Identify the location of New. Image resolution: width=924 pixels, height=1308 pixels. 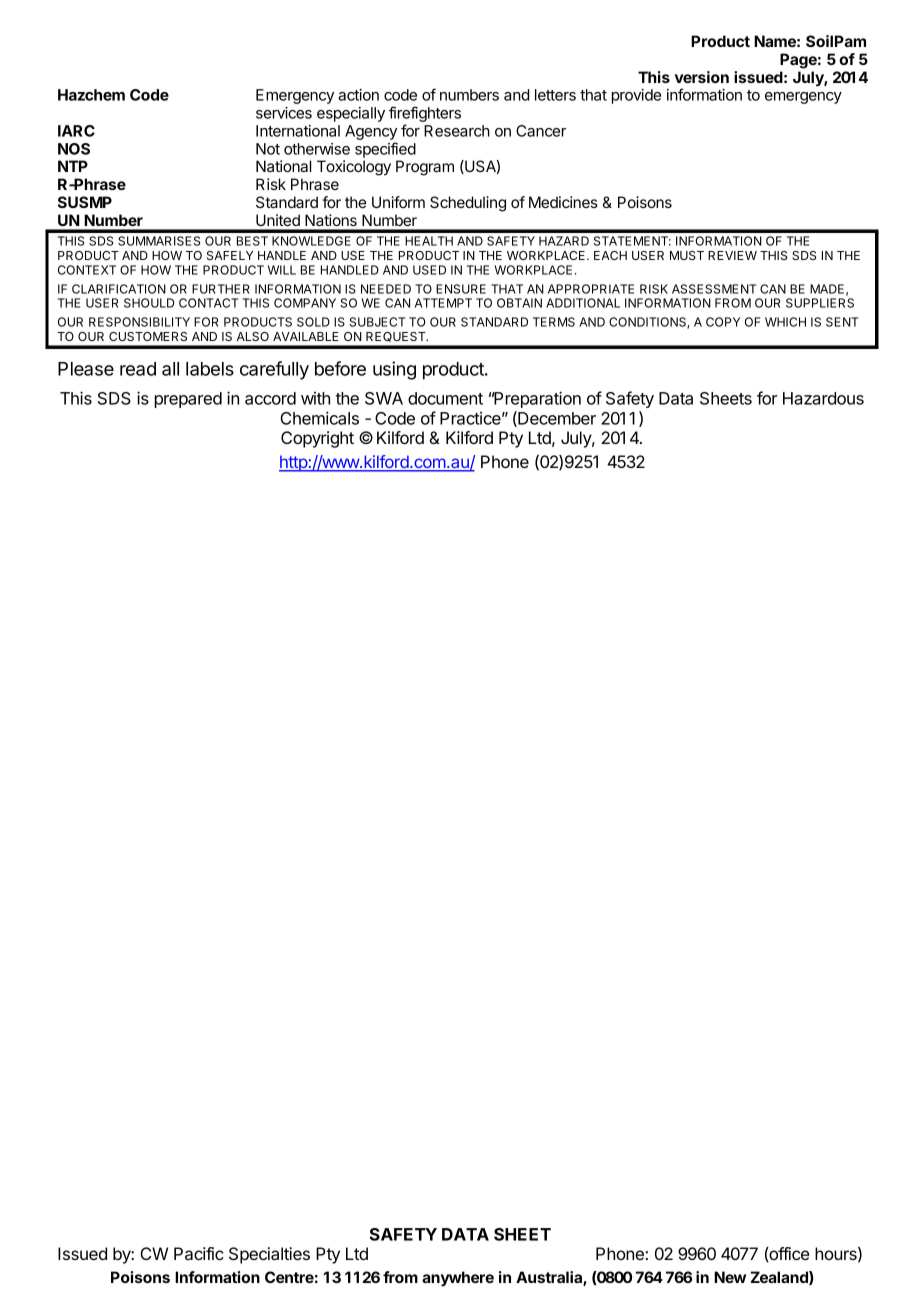
(730, 1277).
